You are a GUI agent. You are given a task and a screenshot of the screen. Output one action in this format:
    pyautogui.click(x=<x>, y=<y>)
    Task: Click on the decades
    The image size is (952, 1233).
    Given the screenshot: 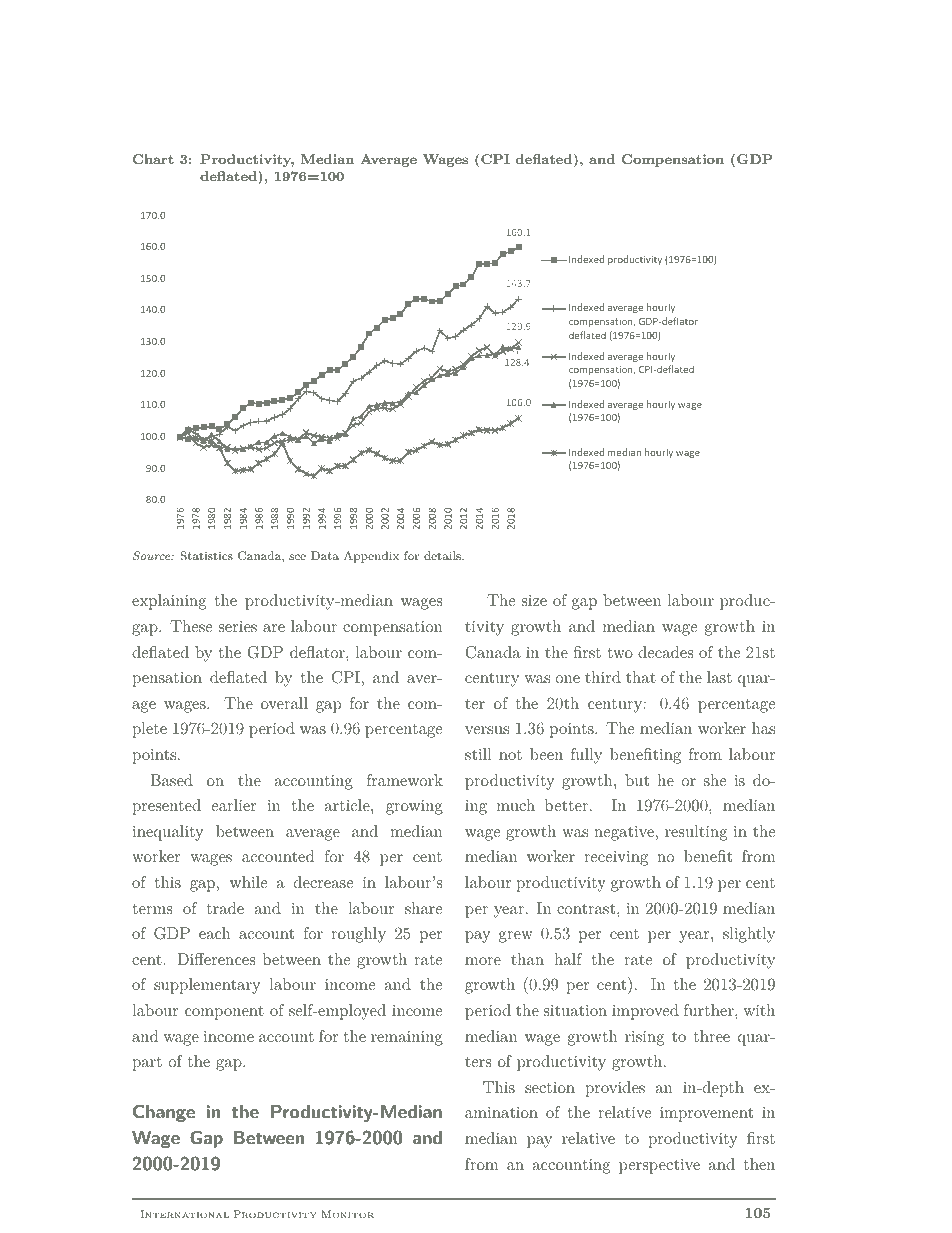 What is the action you would take?
    pyautogui.click(x=665, y=652)
